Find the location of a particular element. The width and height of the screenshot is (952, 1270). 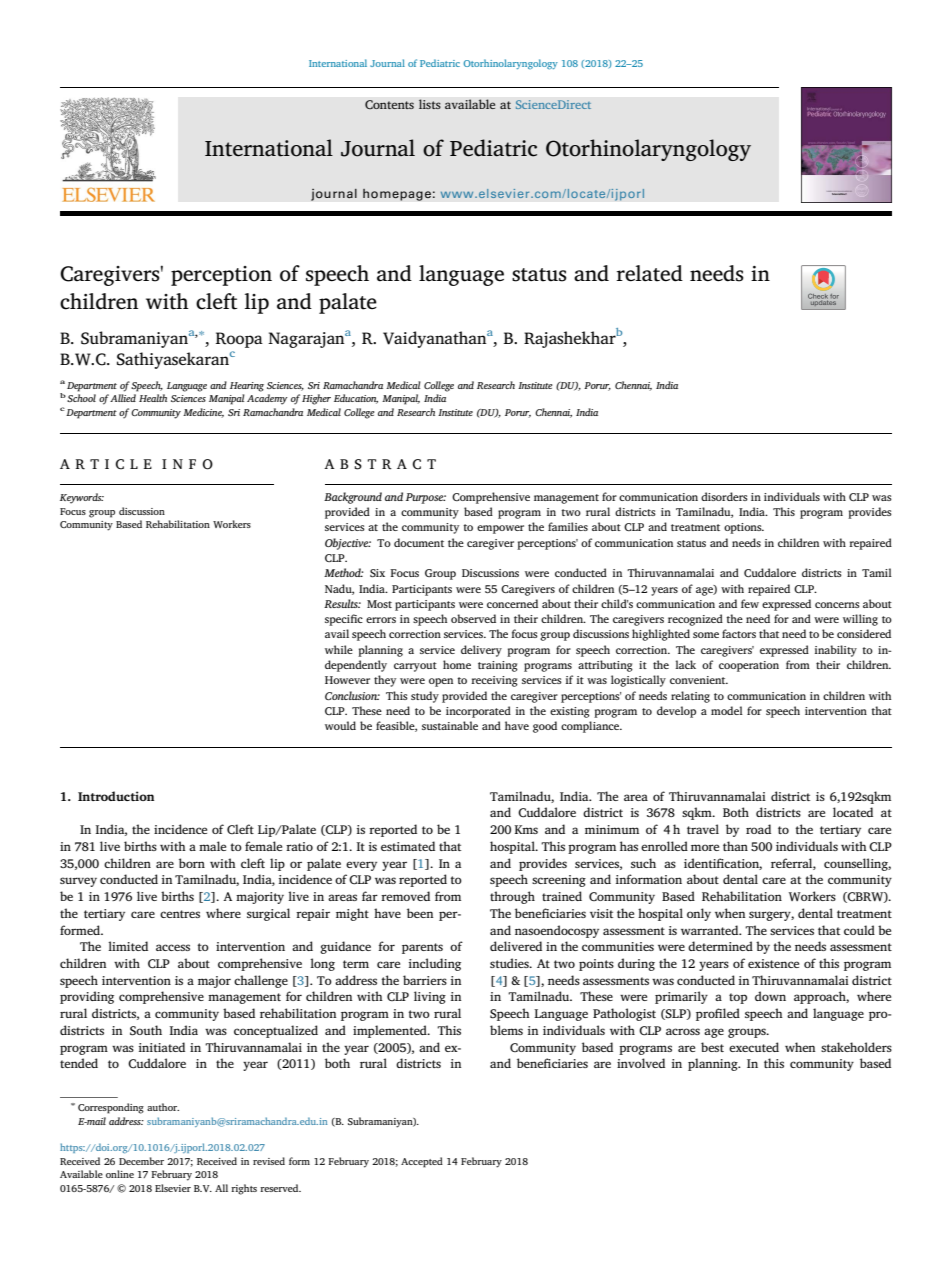

author is located at coordinates (163, 1107).
